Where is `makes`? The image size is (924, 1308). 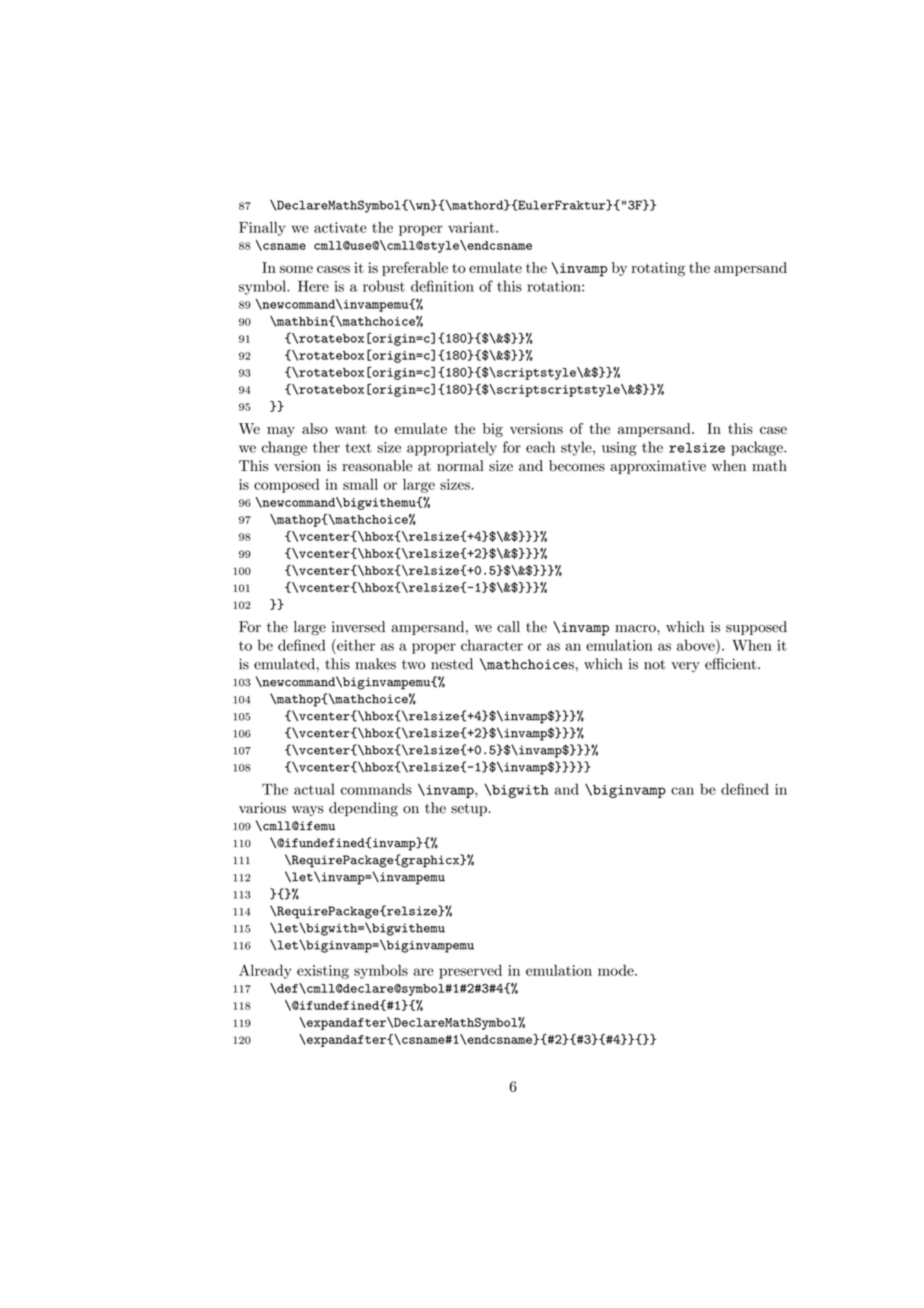
makes is located at coordinates (375, 664).
